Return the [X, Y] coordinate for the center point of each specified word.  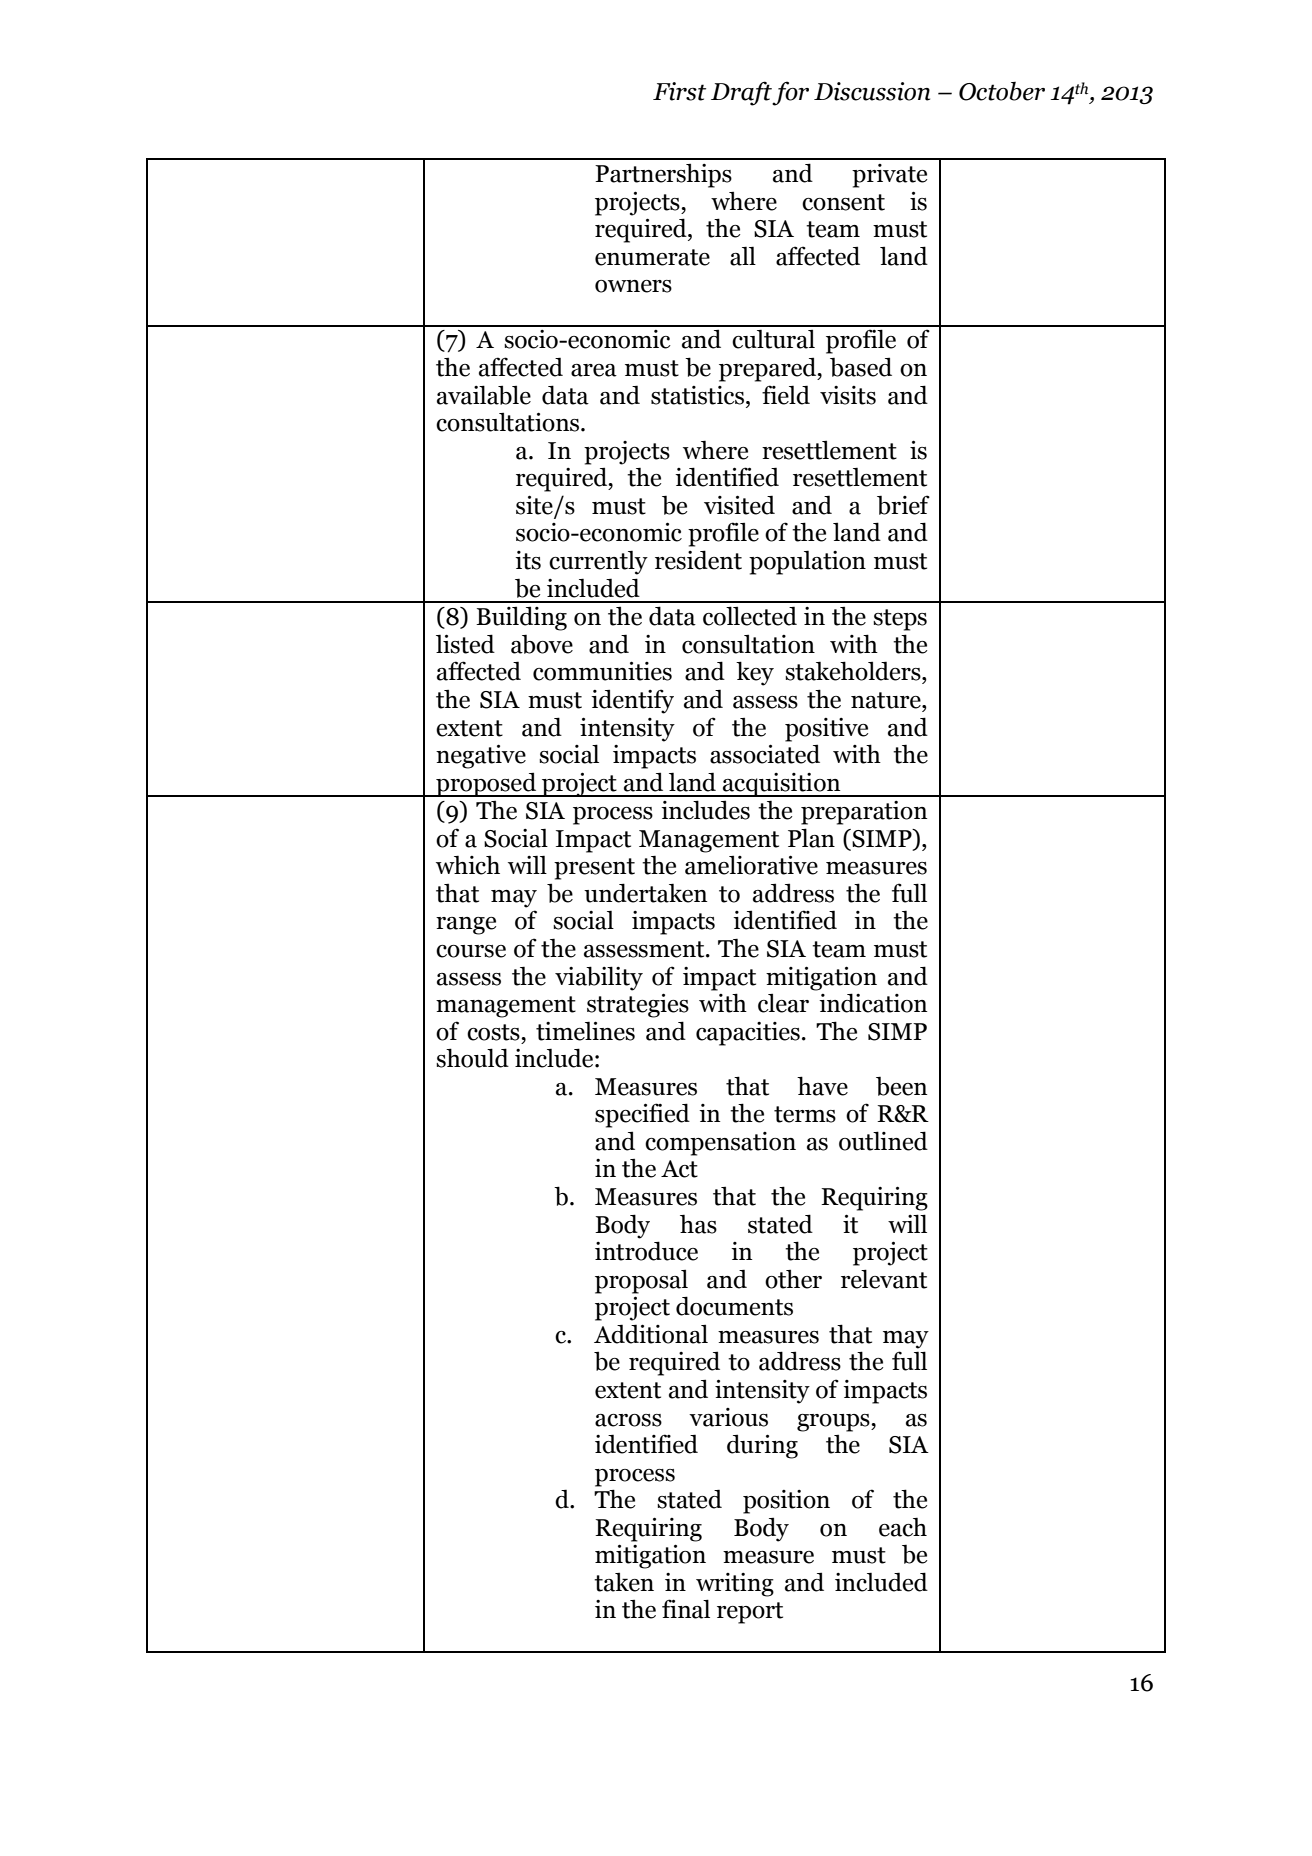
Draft [742, 93]
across [628, 1420]
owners [633, 286]
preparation [864, 813]
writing [735, 1585]
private [889, 176]
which [468, 865]
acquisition [782, 785]
